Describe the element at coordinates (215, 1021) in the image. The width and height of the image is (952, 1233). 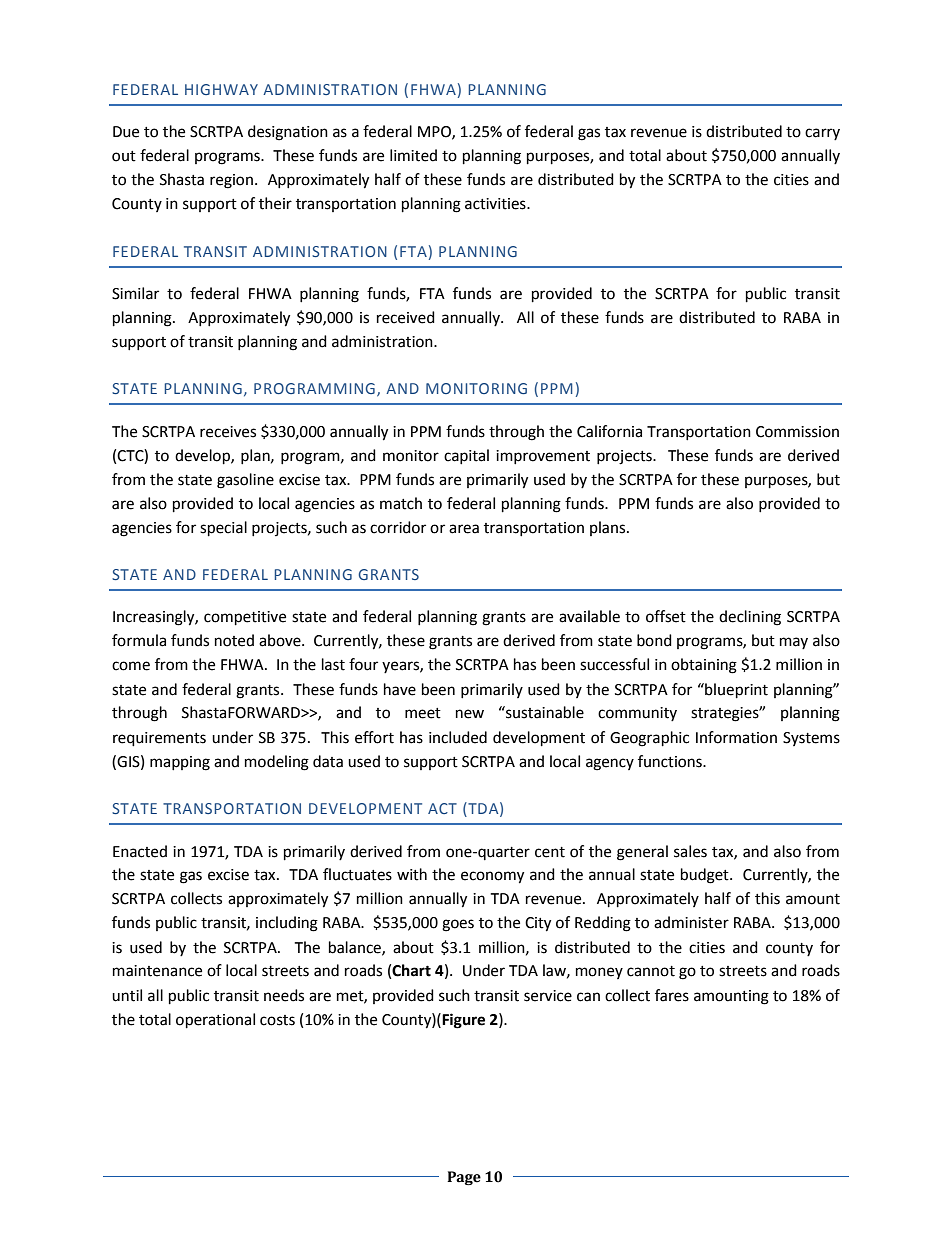
I see `operational` at that location.
